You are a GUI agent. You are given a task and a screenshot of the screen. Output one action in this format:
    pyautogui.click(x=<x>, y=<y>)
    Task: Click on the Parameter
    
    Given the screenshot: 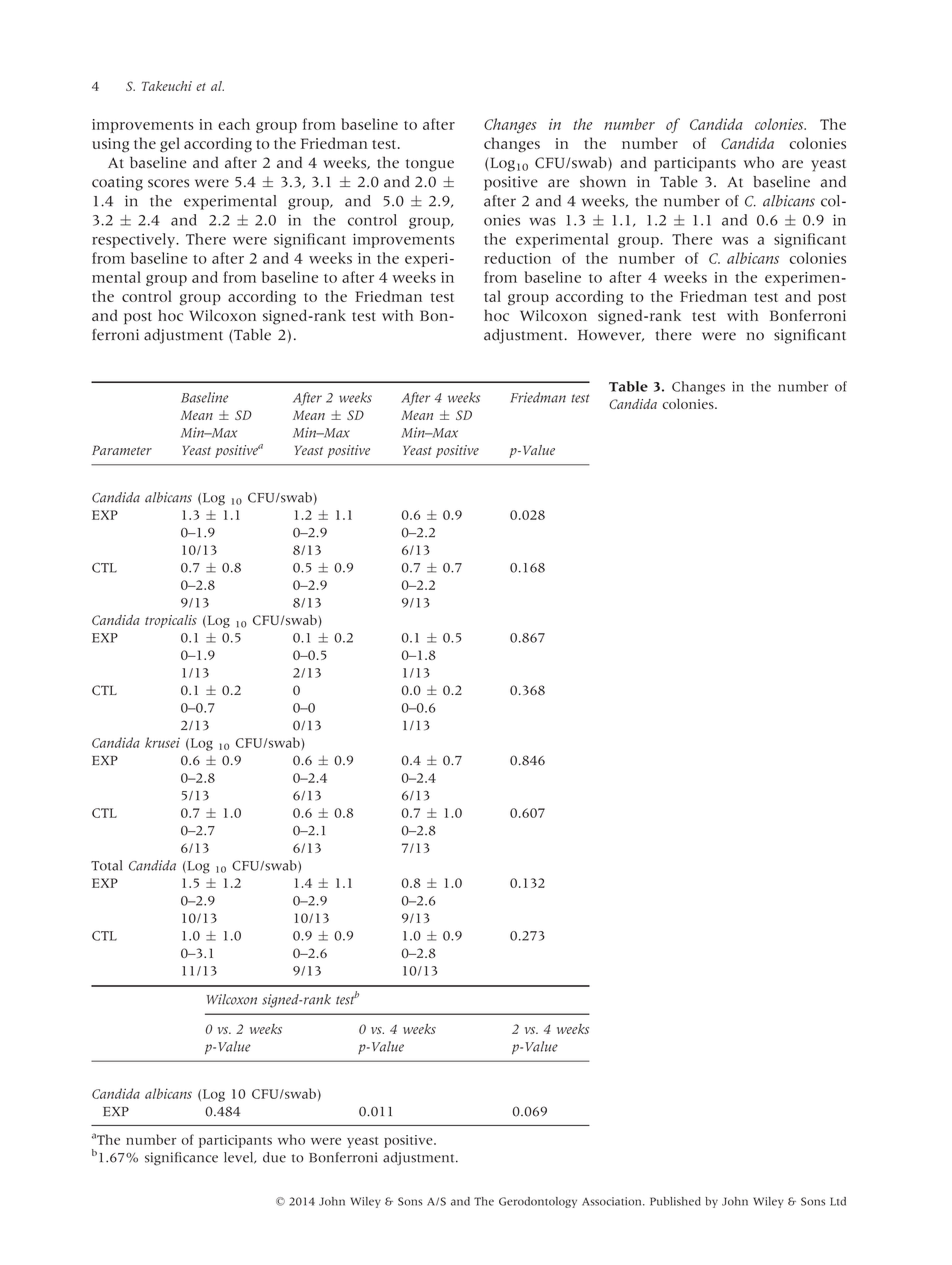 What is the action you would take?
    pyautogui.click(x=122, y=450)
